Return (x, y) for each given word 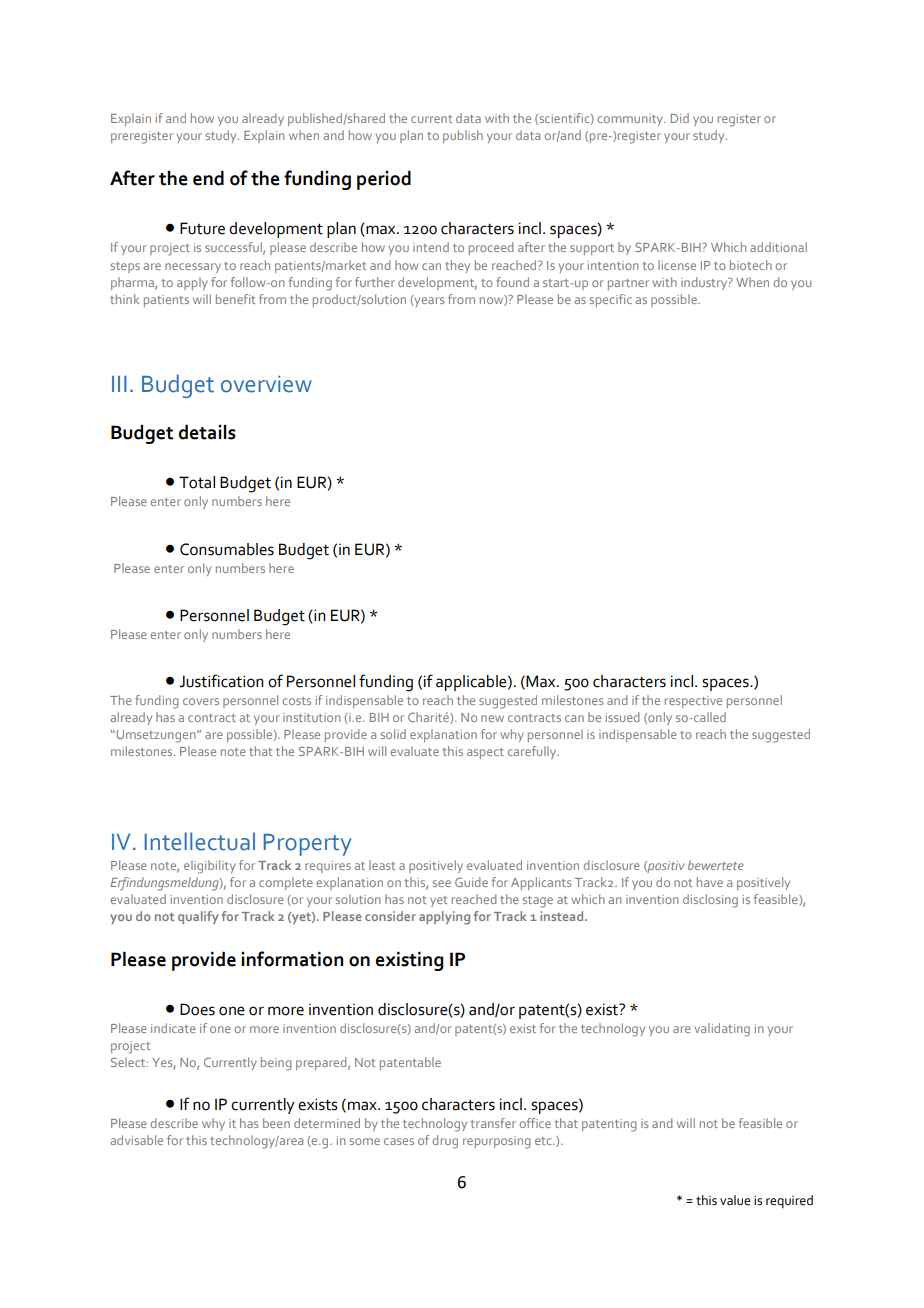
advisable (137, 1140)
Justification (221, 681)
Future (202, 228)
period (384, 180)
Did (680, 118)
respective (693, 702)
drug (445, 1142)
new (492, 718)
